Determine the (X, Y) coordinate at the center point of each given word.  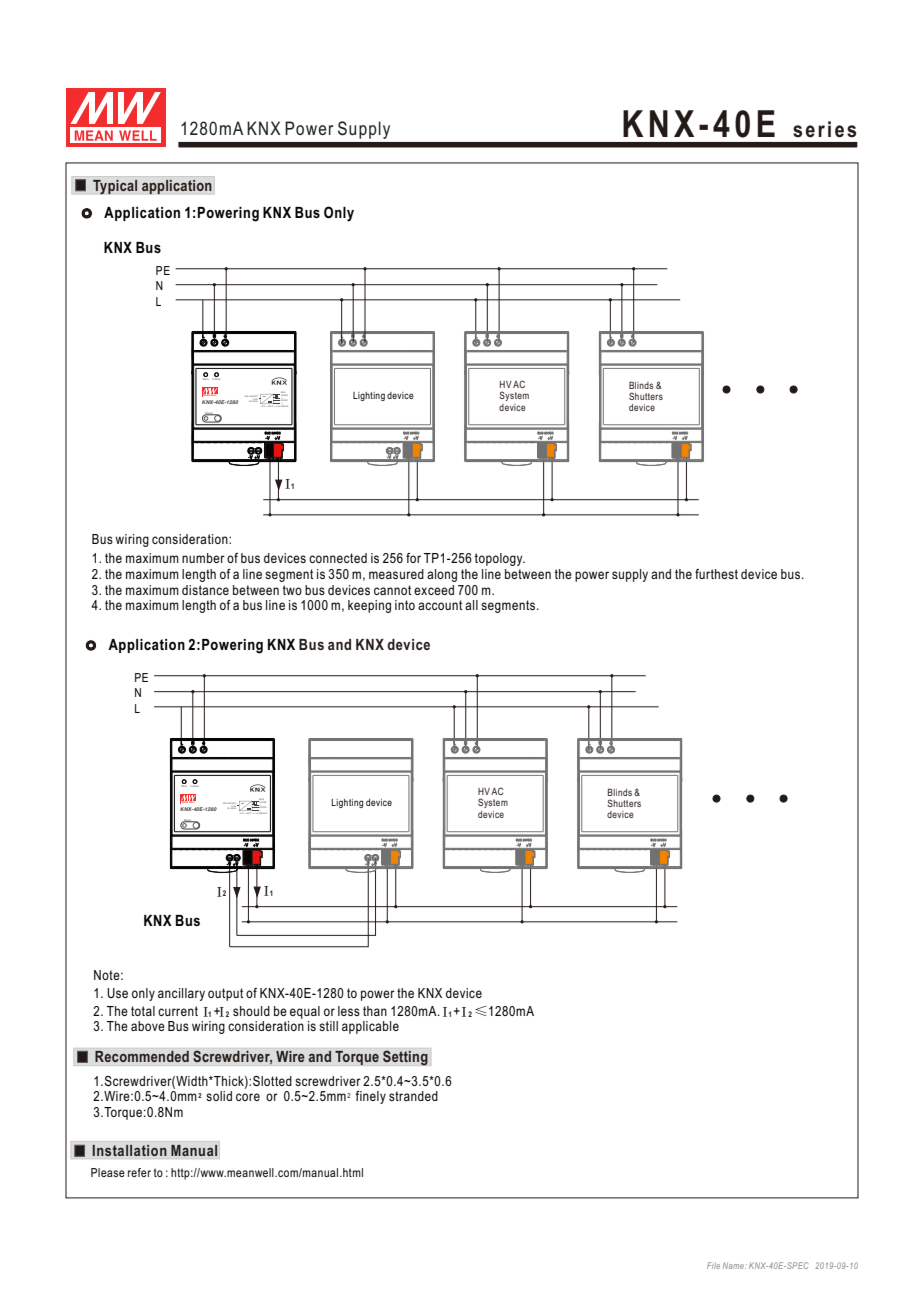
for (413, 558)
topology (500, 559)
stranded (413, 1096)
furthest (716, 574)
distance (205, 590)
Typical (115, 187)
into (405, 605)
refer (139, 1172)
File (713, 1265)
